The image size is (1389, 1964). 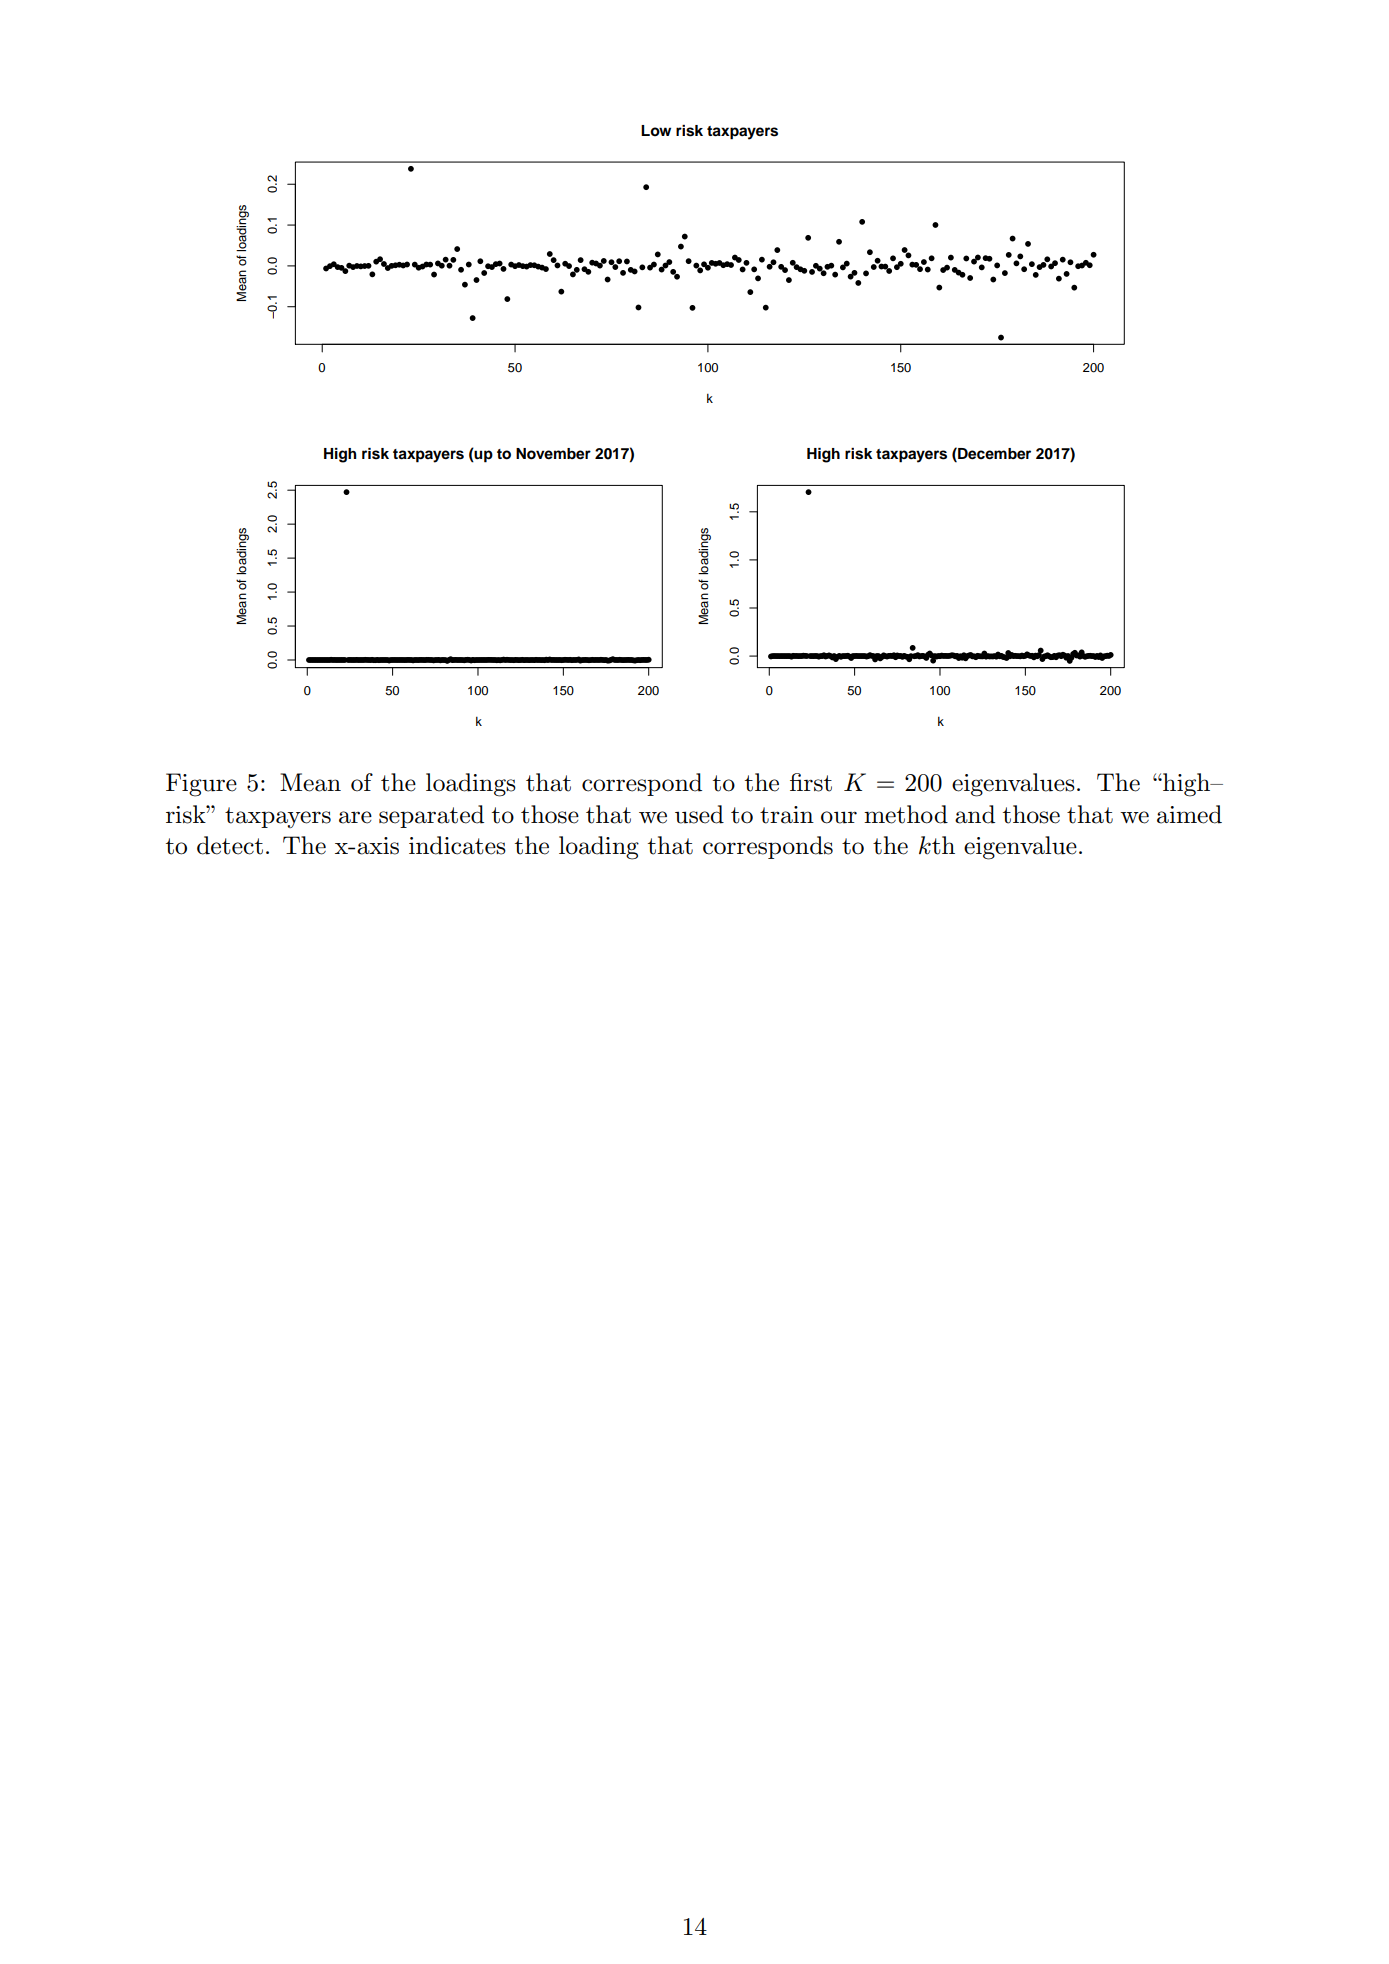 What do you see at coordinates (553, 454) in the screenshot?
I see `November` at bounding box center [553, 454].
